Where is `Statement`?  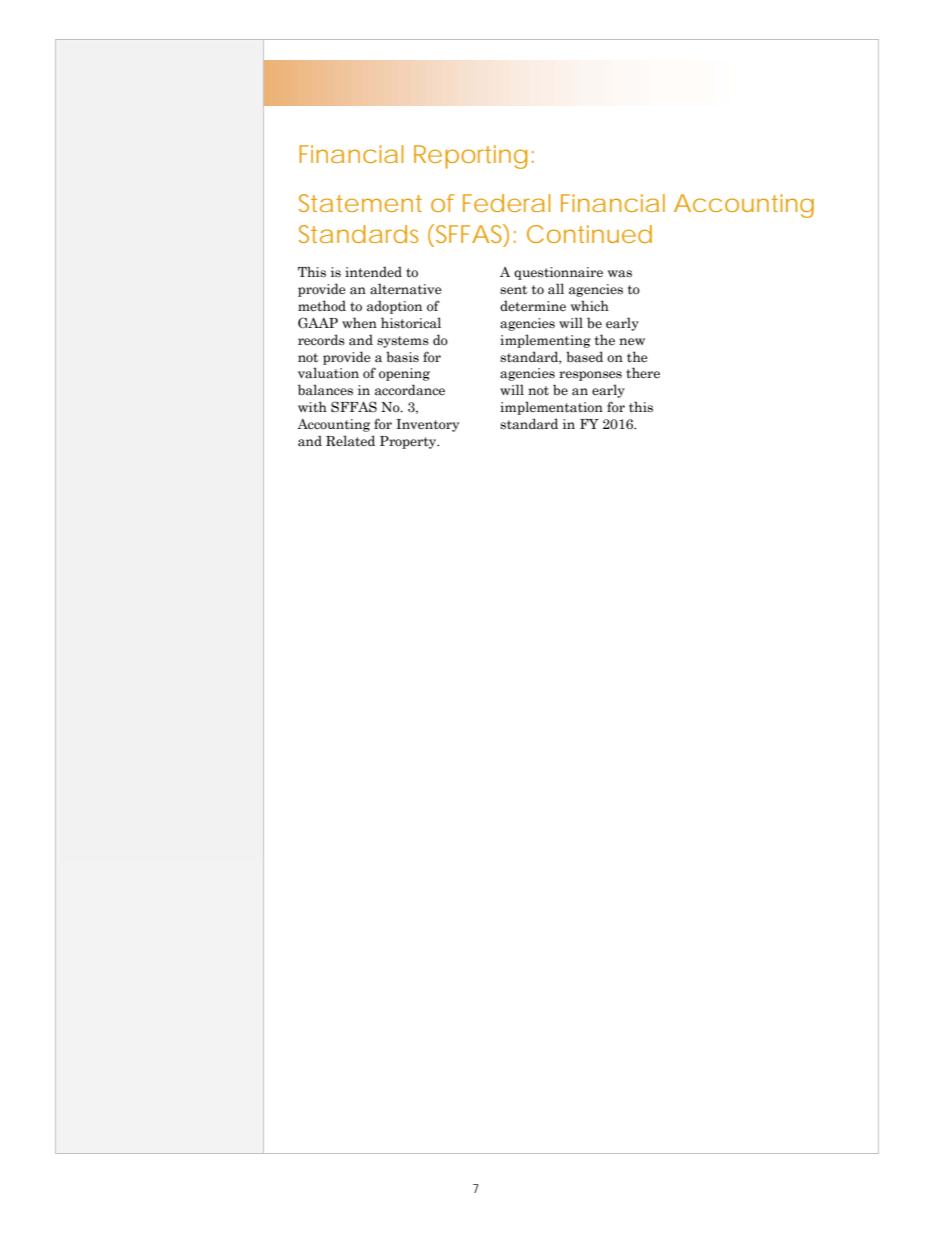 Statement is located at coordinates (360, 203).
